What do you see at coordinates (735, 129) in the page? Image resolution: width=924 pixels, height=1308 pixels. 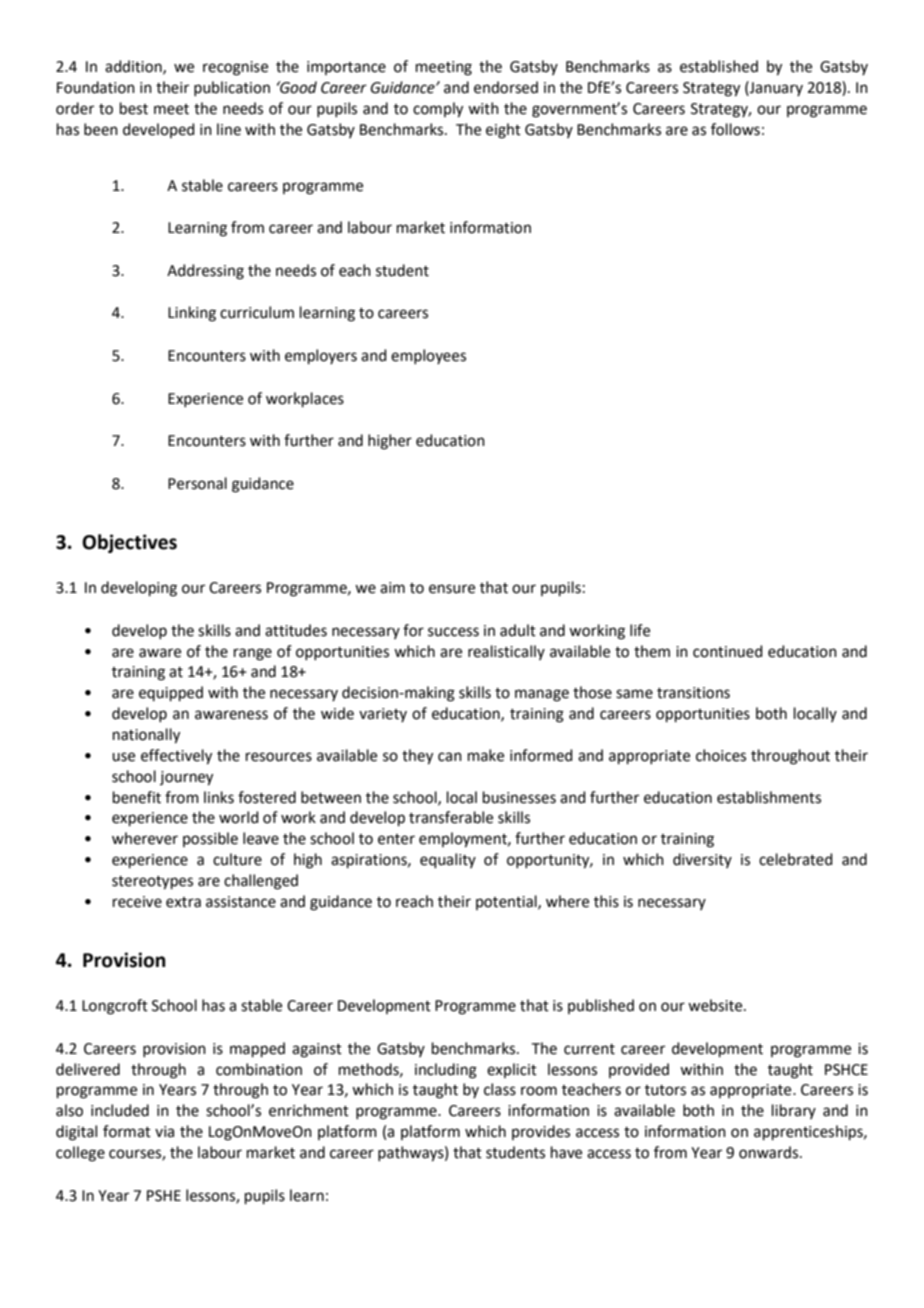 I see `follows` at bounding box center [735, 129].
